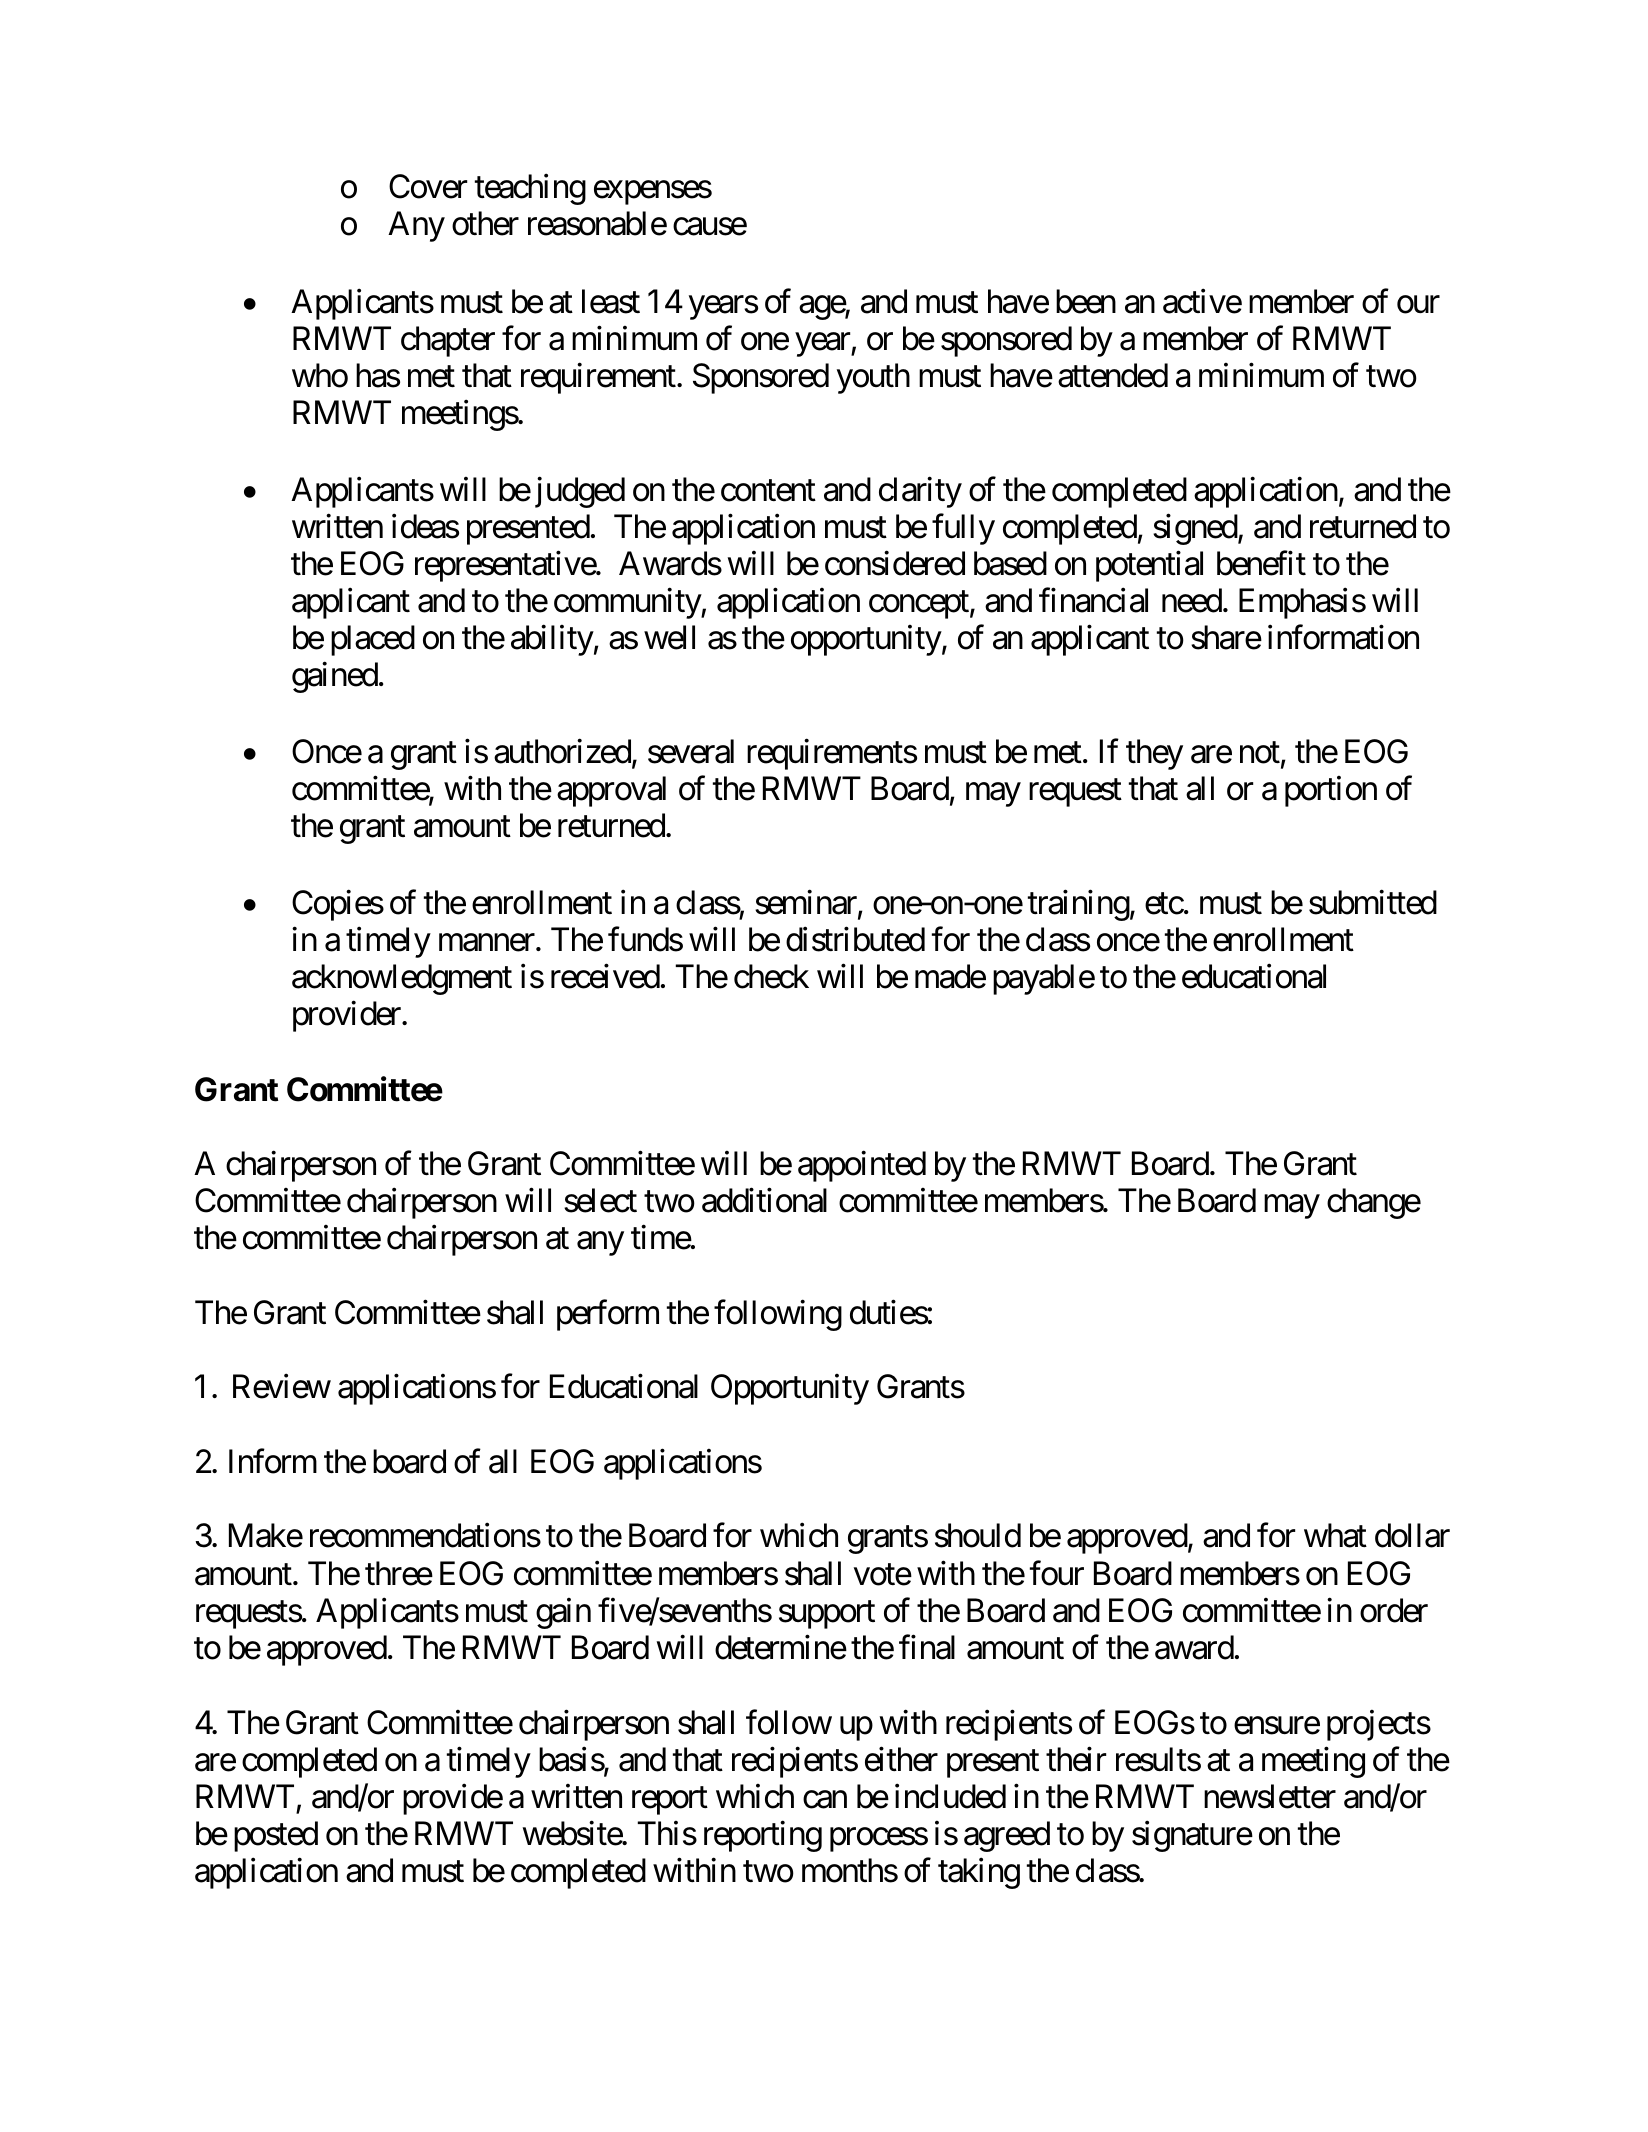  What do you see at coordinates (895, 563) in the screenshot?
I see `considered` at bounding box center [895, 563].
